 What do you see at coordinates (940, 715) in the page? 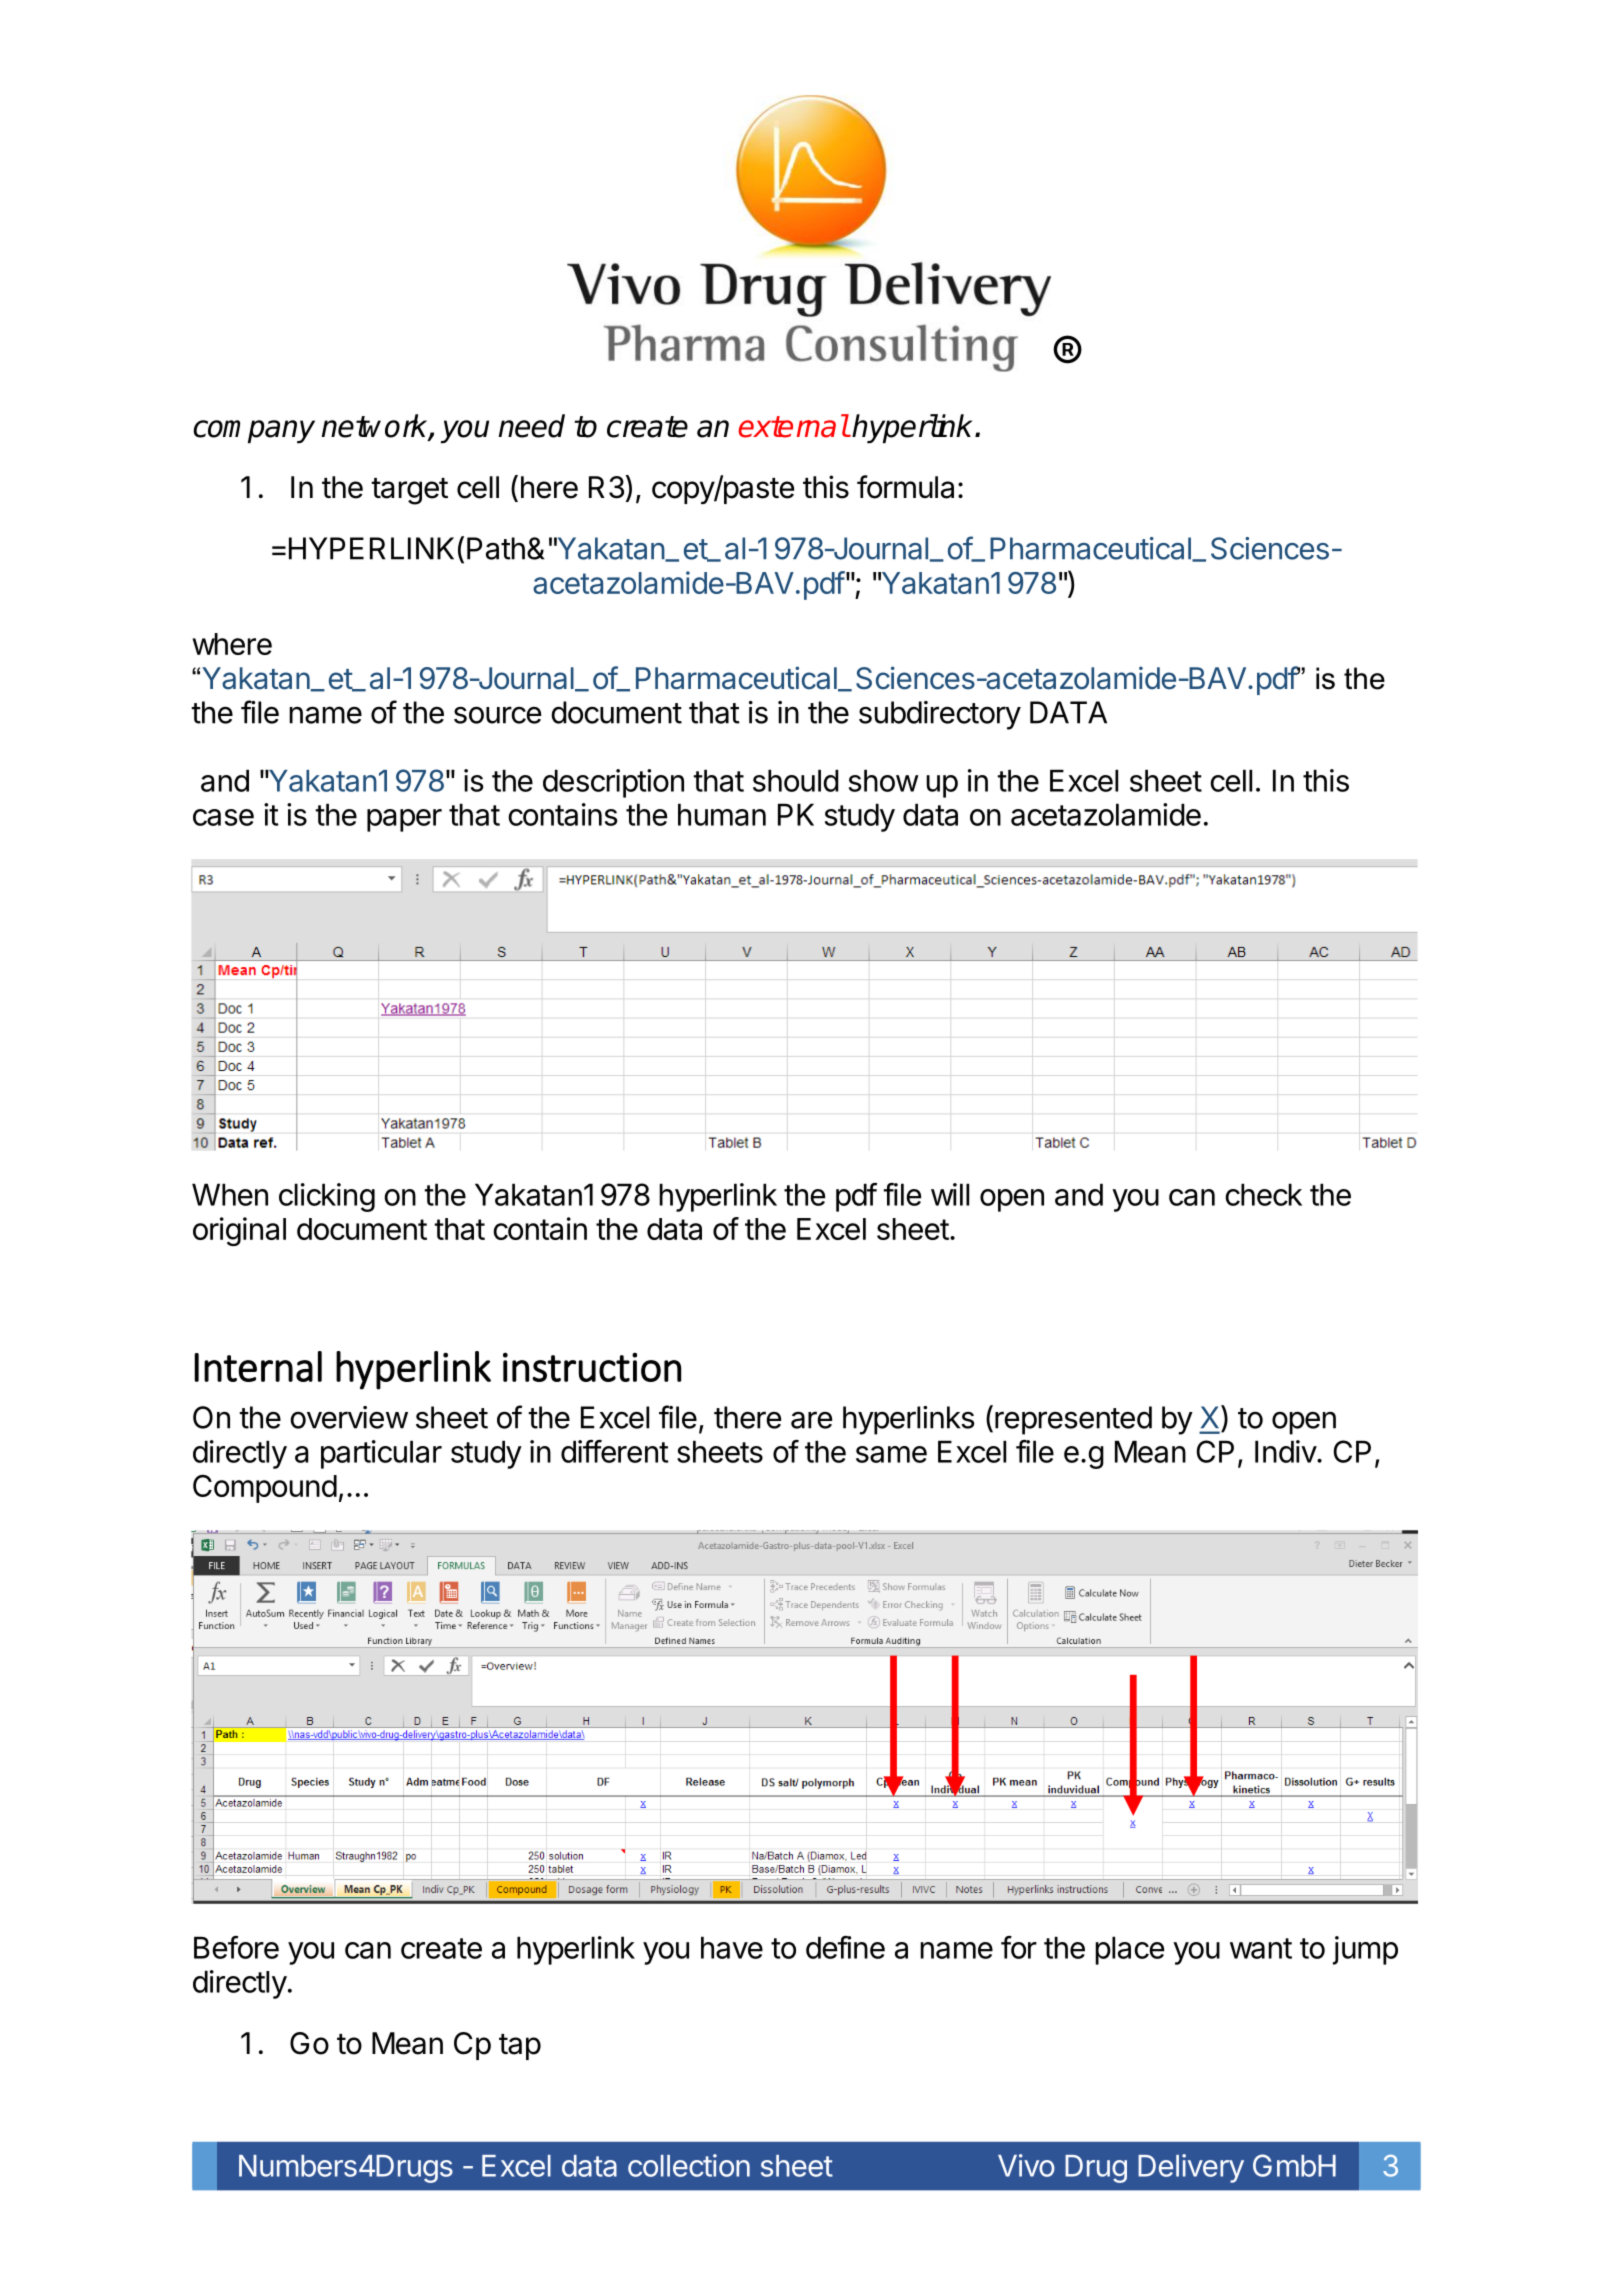
I see `subdirectory` at bounding box center [940, 715].
